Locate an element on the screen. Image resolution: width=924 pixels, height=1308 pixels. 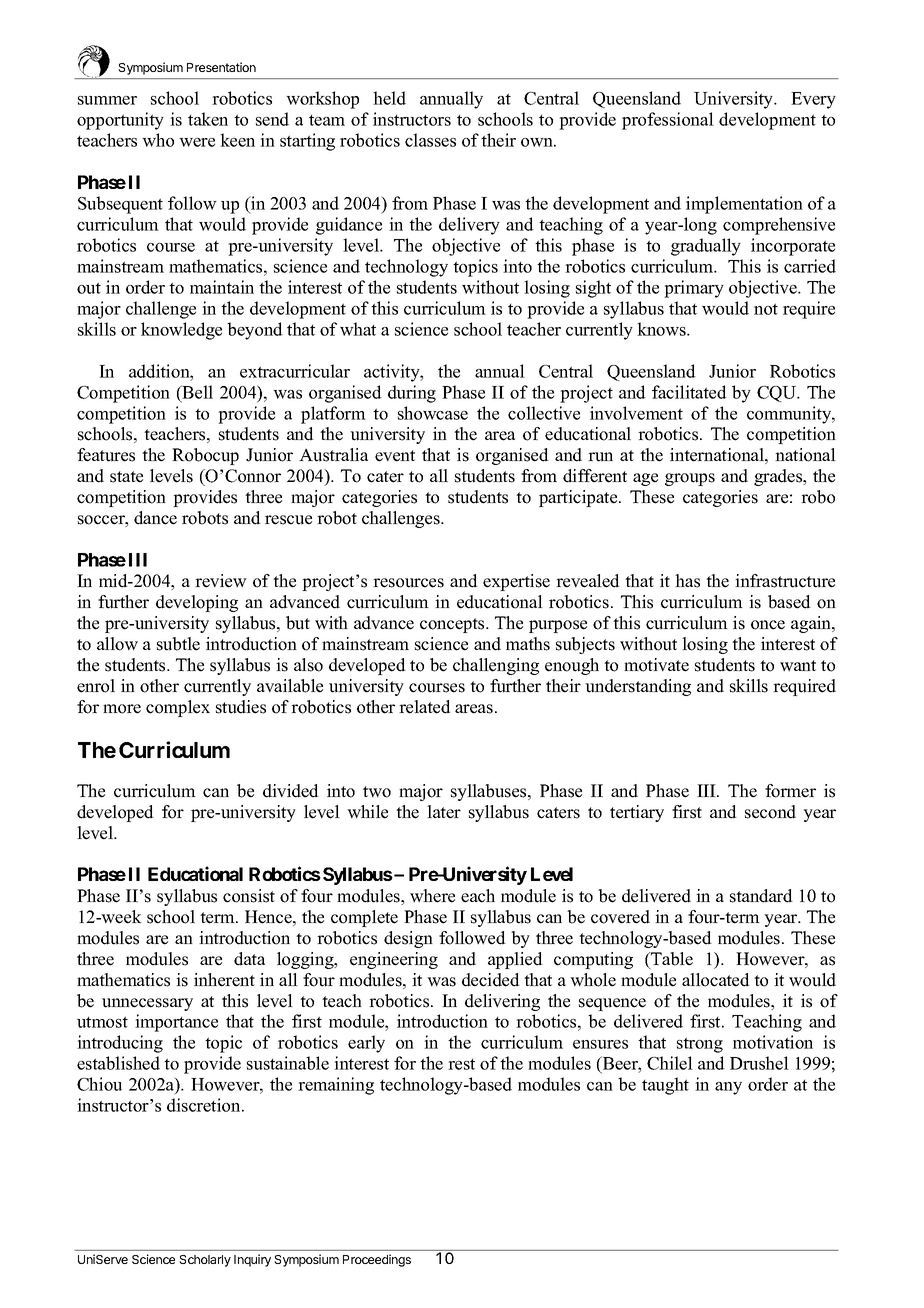
Proceedings is located at coordinates (377, 1260).
